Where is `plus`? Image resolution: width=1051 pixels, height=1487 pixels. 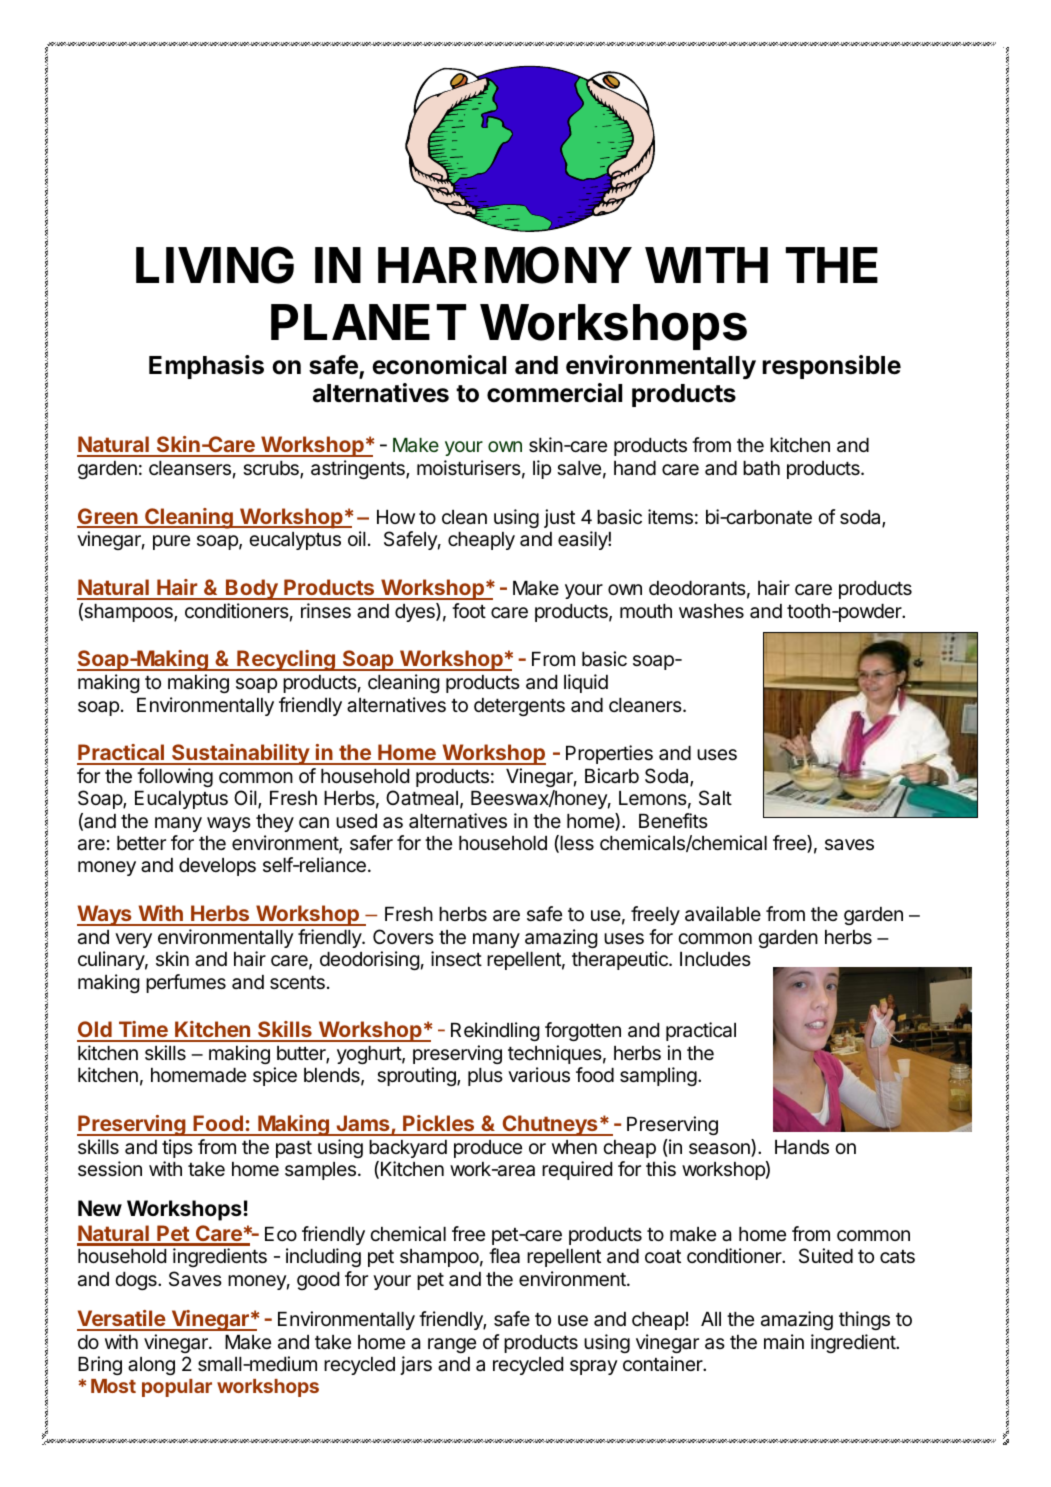 plus is located at coordinates (485, 1077).
